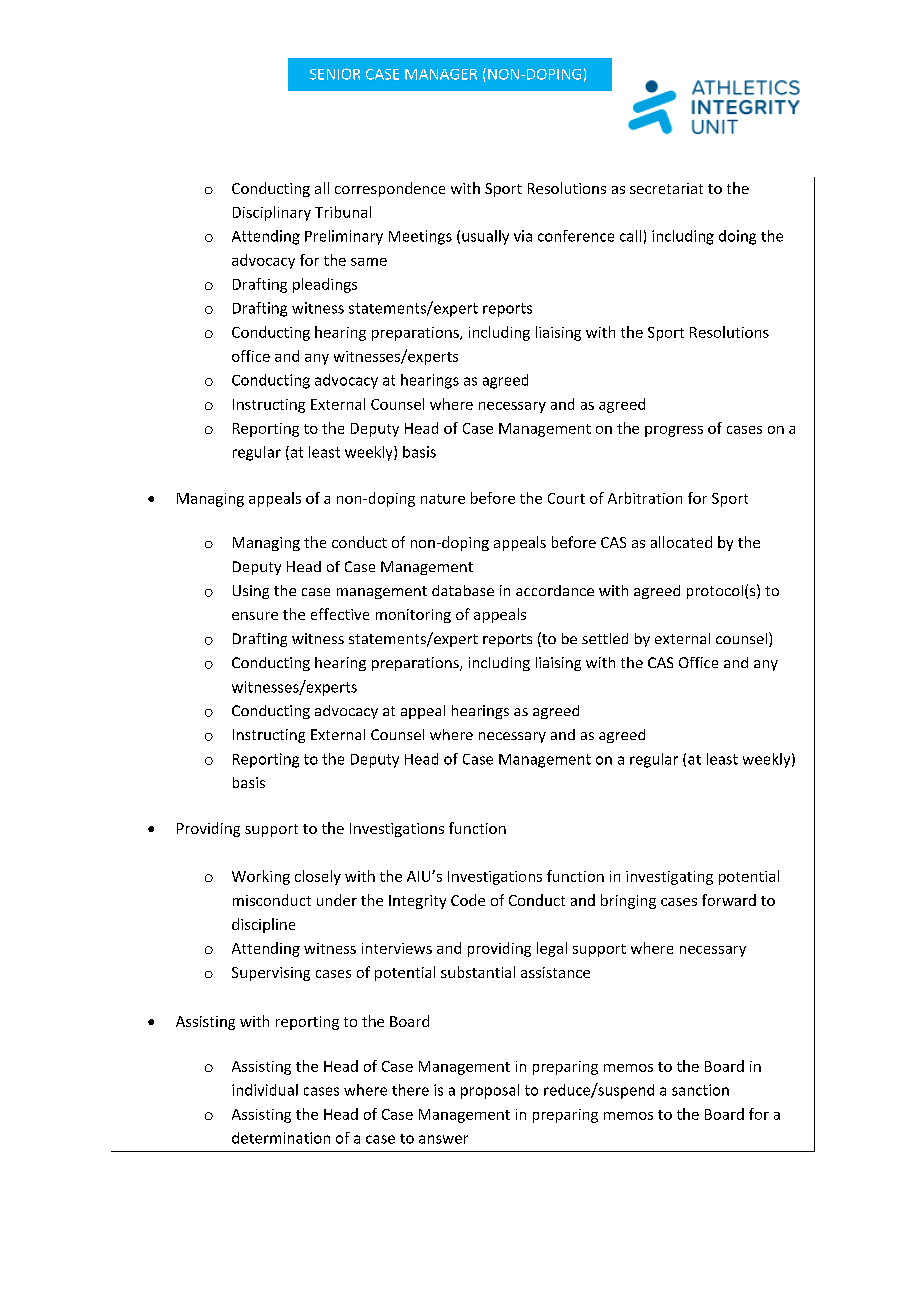 The height and width of the document is (1308, 924). What do you see at coordinates (340, 614) in the document?
I see `effective` at bounding box center [340, 614].
